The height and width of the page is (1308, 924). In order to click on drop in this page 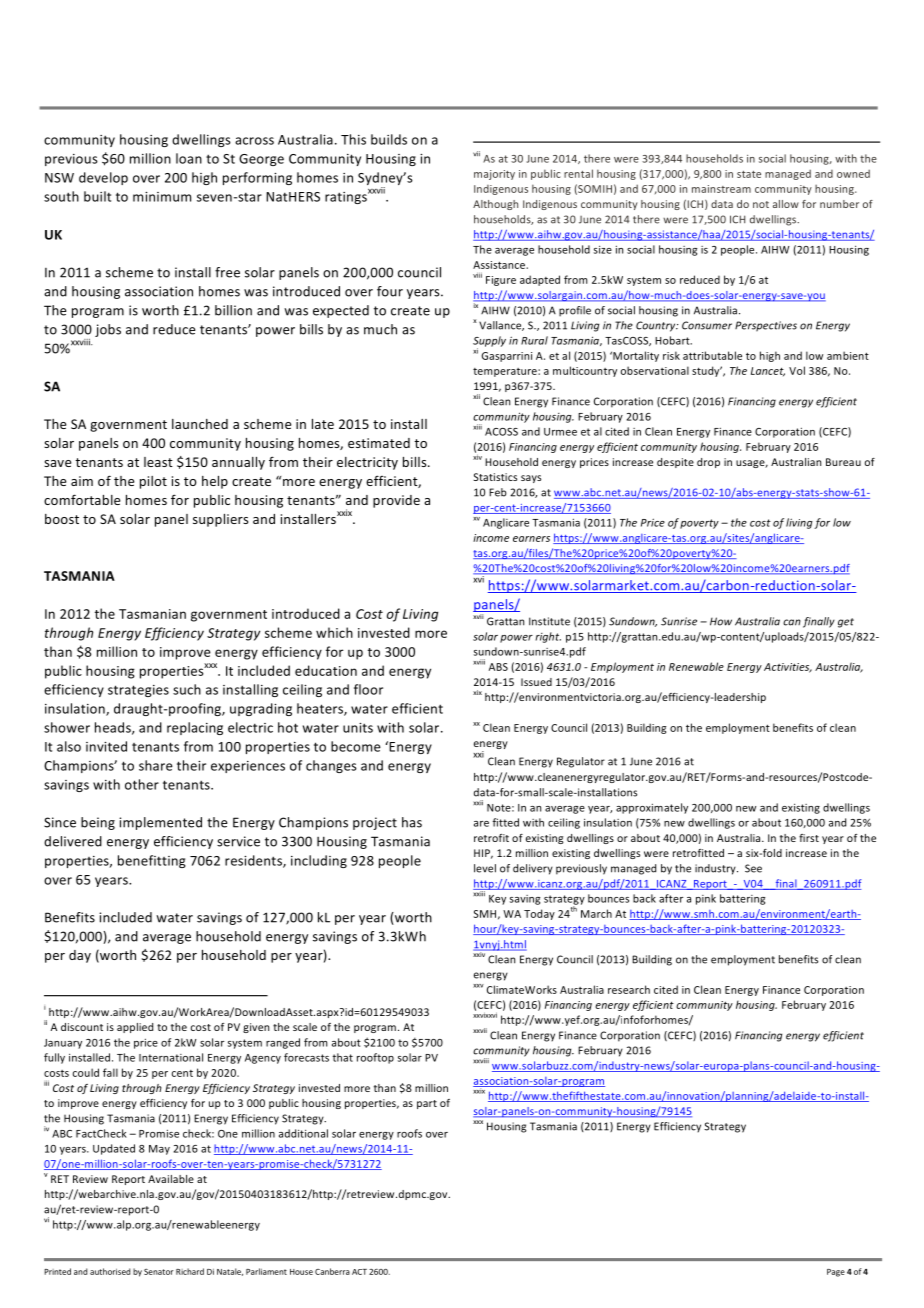, I will do `click(708, 463)`.
